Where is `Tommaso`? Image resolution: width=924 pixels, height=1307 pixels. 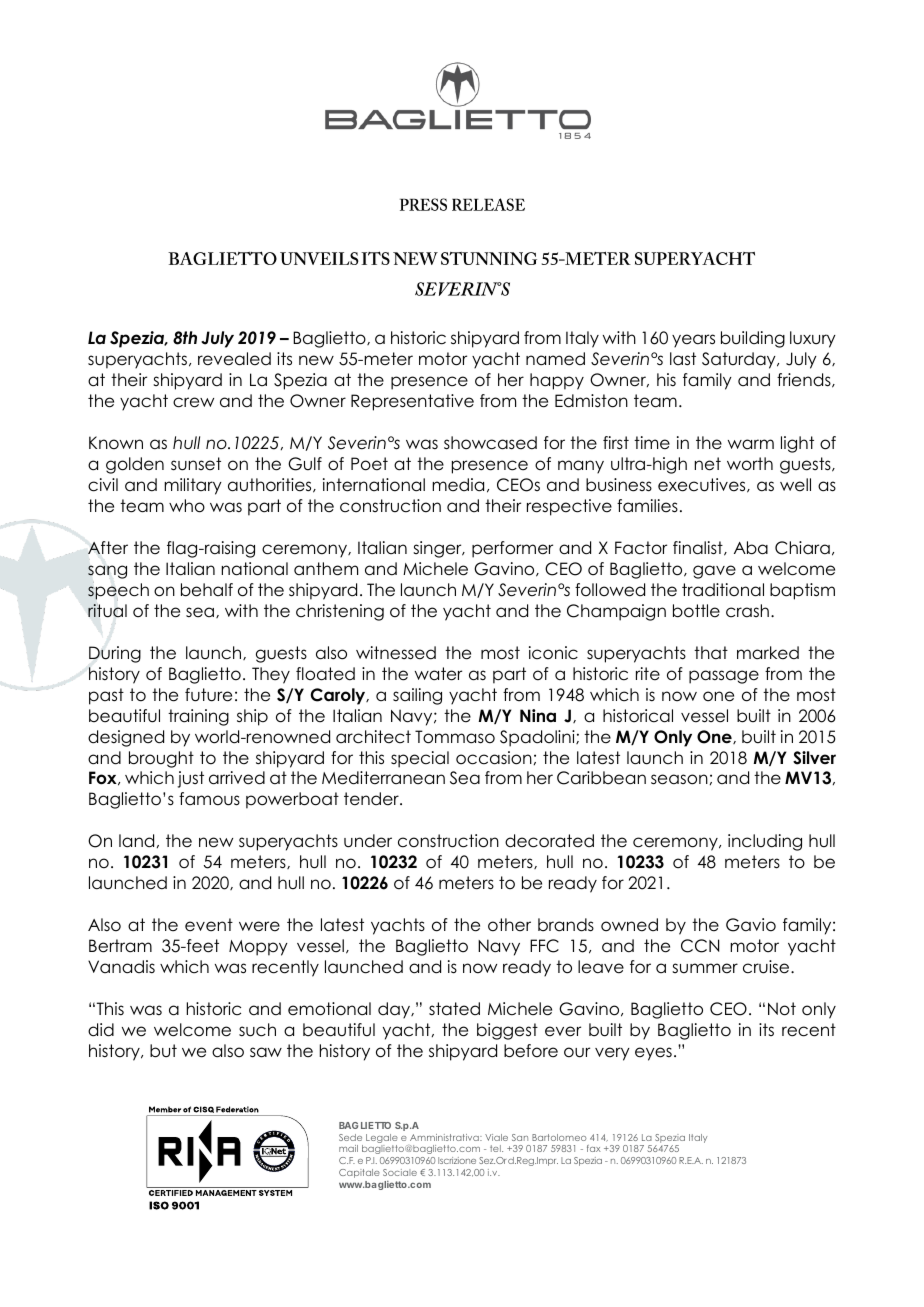 Tommaso is located at coordinates (455, 737).
